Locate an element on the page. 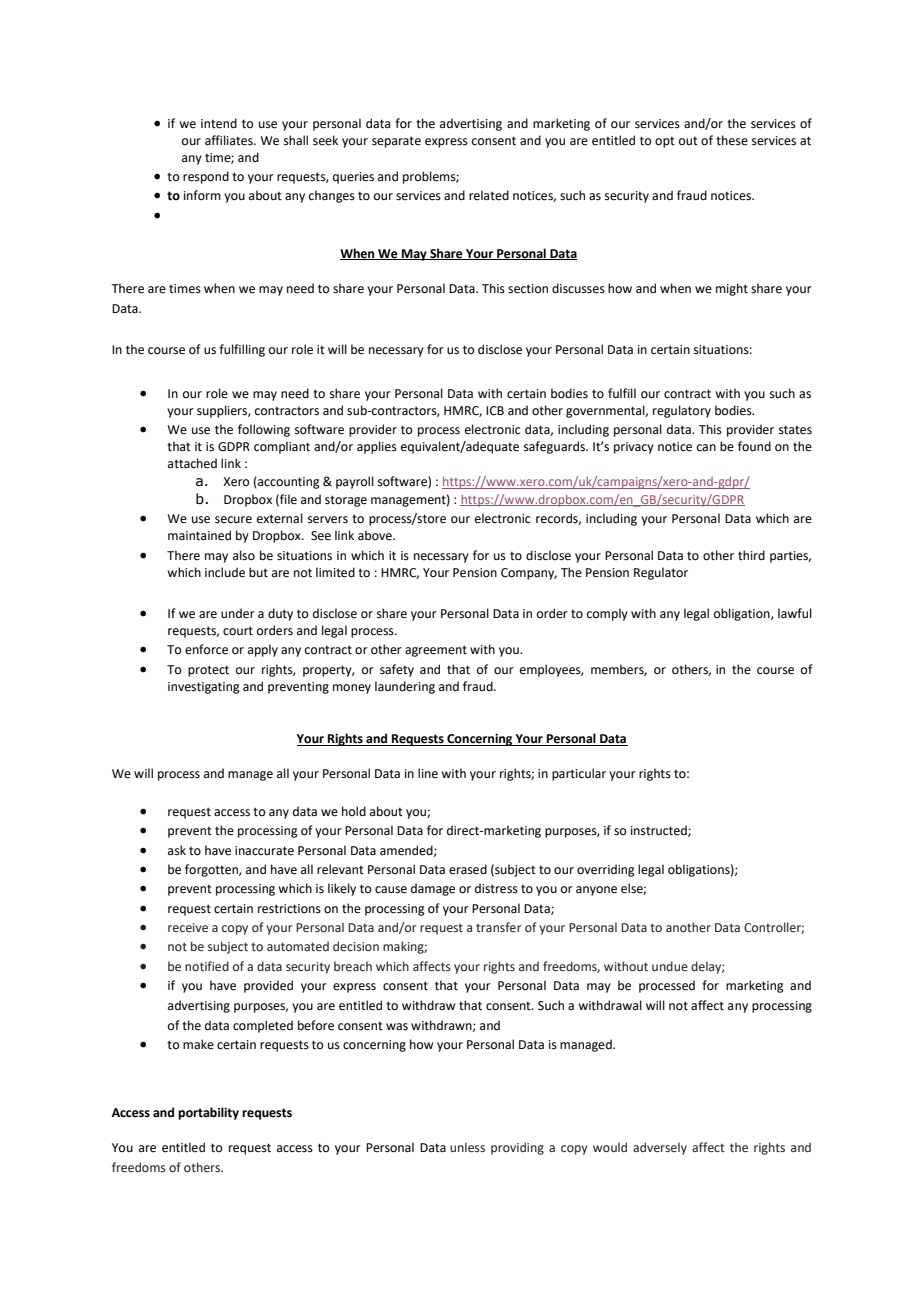  accounting is located at coordinates (288, 482).
